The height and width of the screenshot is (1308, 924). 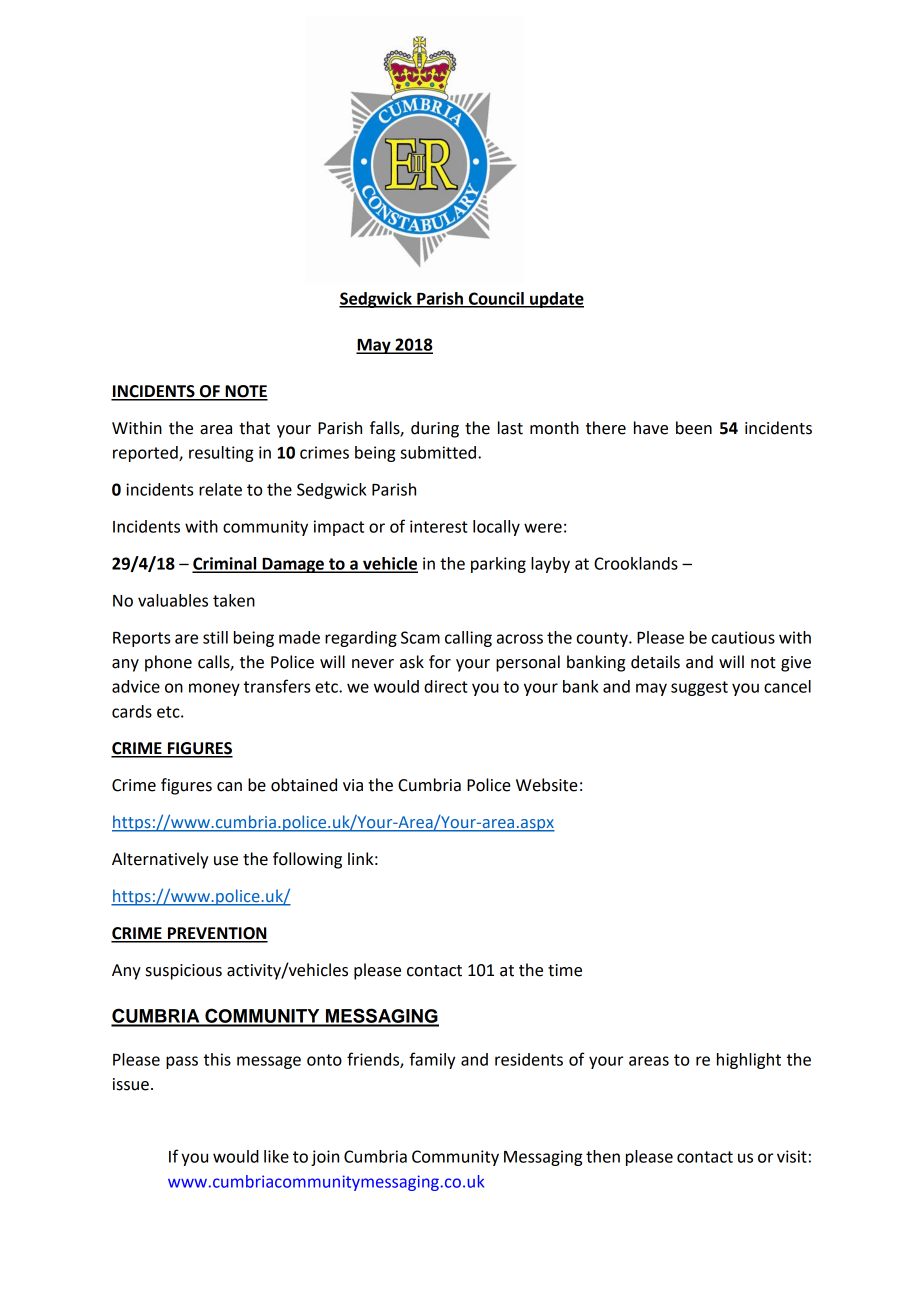 I want to click on like, so click(x=276, y=1156).
